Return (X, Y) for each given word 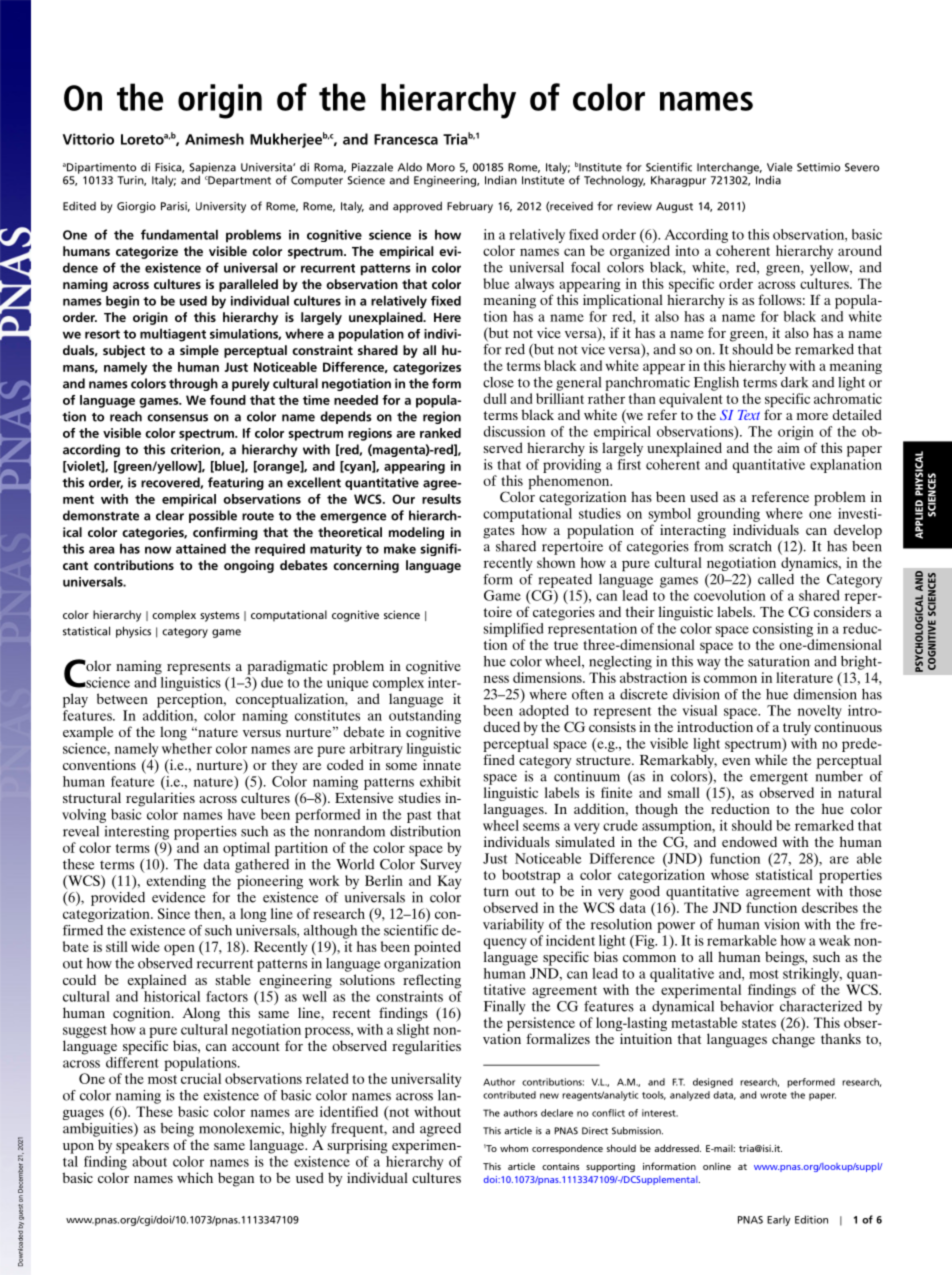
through (193, 384)
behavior (747, 1006)
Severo (862, 167)
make (400, 548)
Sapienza (213, 169)
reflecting (432, 981)
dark (794, 382)
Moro (441, 167)
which (195, 1177)
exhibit (440, 781)
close (498, 382)
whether (187, 748)
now (158, 550)
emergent (779, 778)
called (776, 579)
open (179, 950)
